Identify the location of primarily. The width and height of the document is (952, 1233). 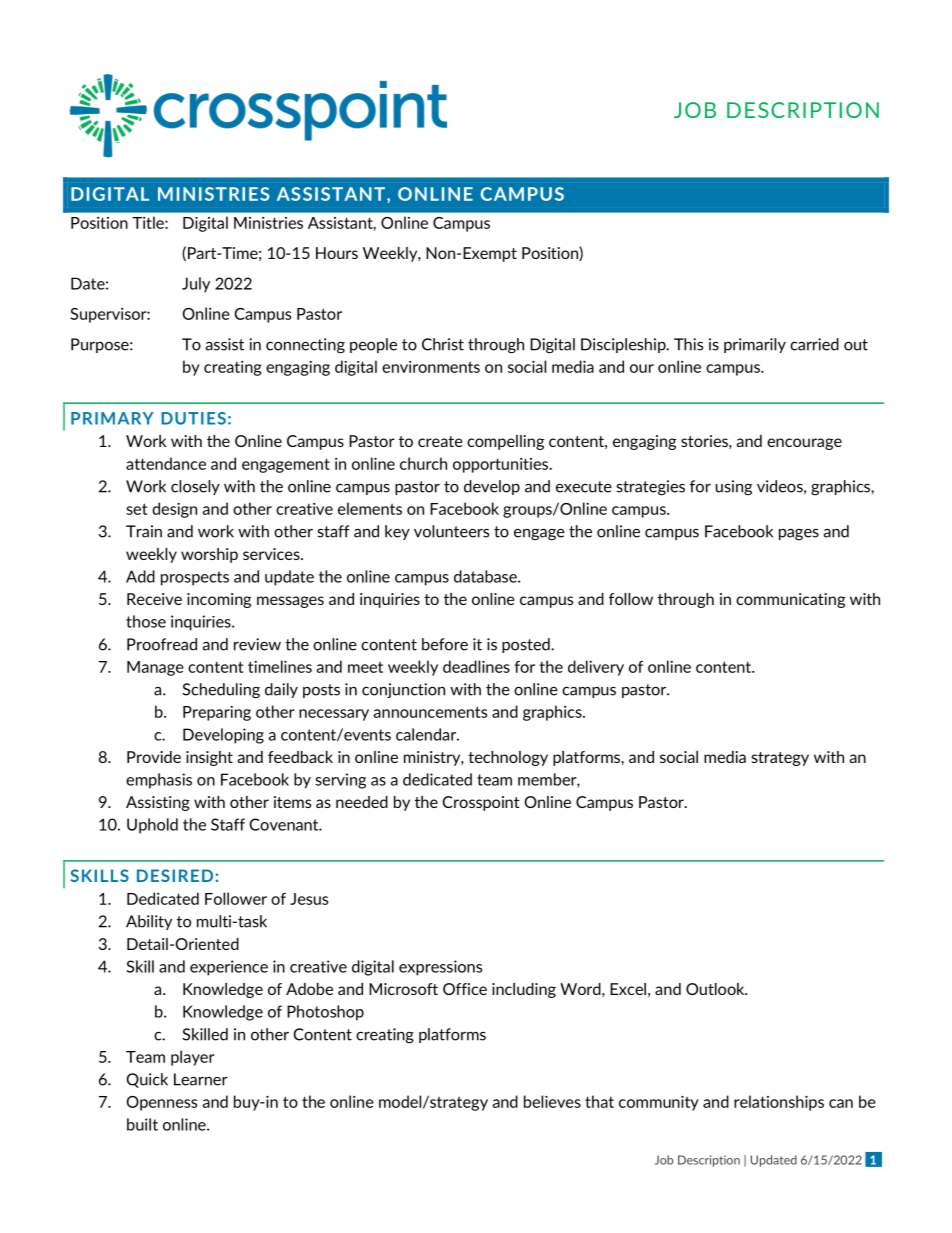
(755, 345).
